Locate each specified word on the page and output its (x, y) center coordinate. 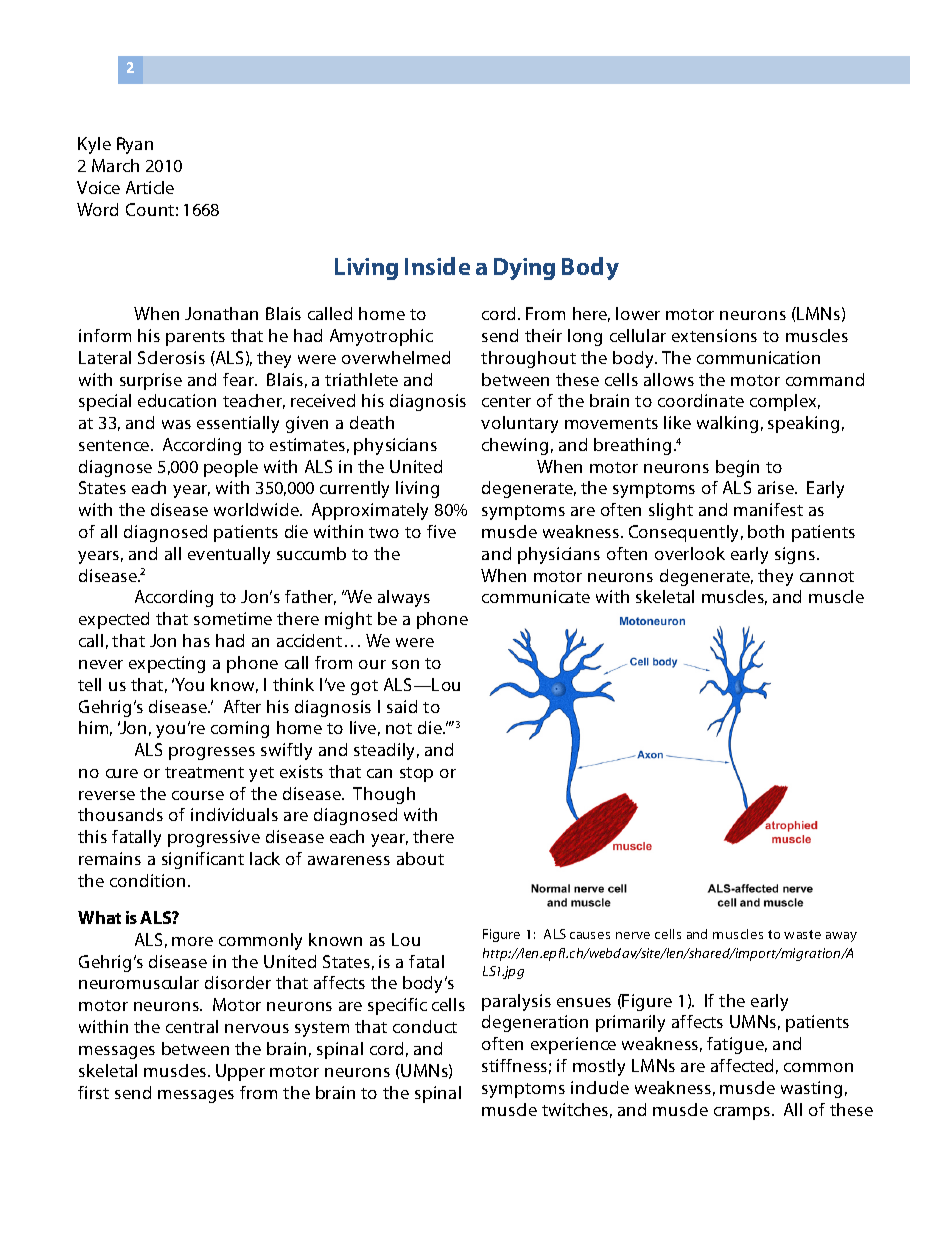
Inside (437, 266)
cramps (742, 1113)
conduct (425, 1026)
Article (150, 187)
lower (638, 313)
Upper (240, 1072)
